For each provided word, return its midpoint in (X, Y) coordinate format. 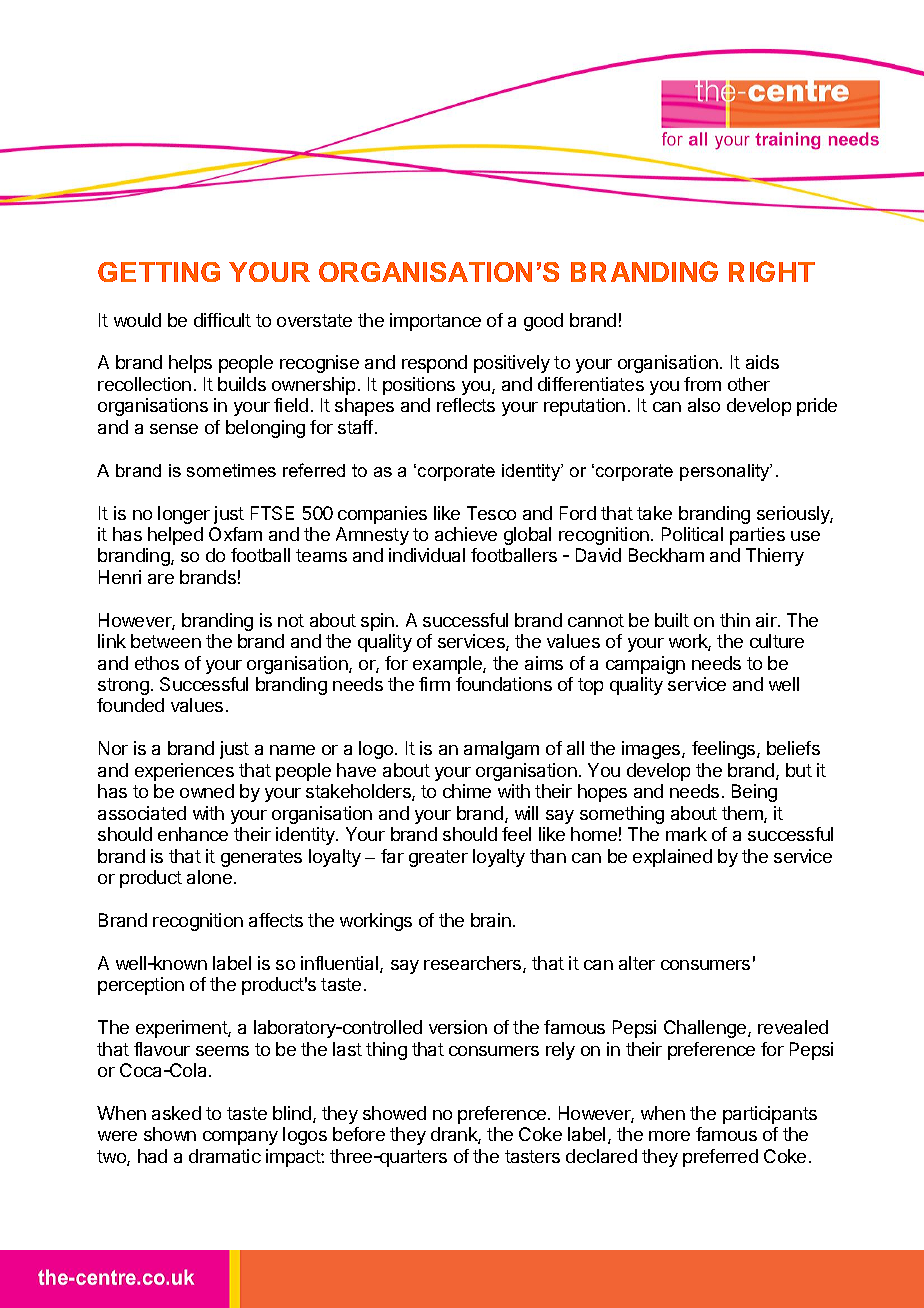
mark (686, 834)
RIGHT (772, 271)
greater (438, 858)
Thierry (775, 557)
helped (175, 536)
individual (427, 555)
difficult (222, 320)
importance (435, 322)
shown (170, 1134)
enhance (193, 834)
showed (394, 1113)
